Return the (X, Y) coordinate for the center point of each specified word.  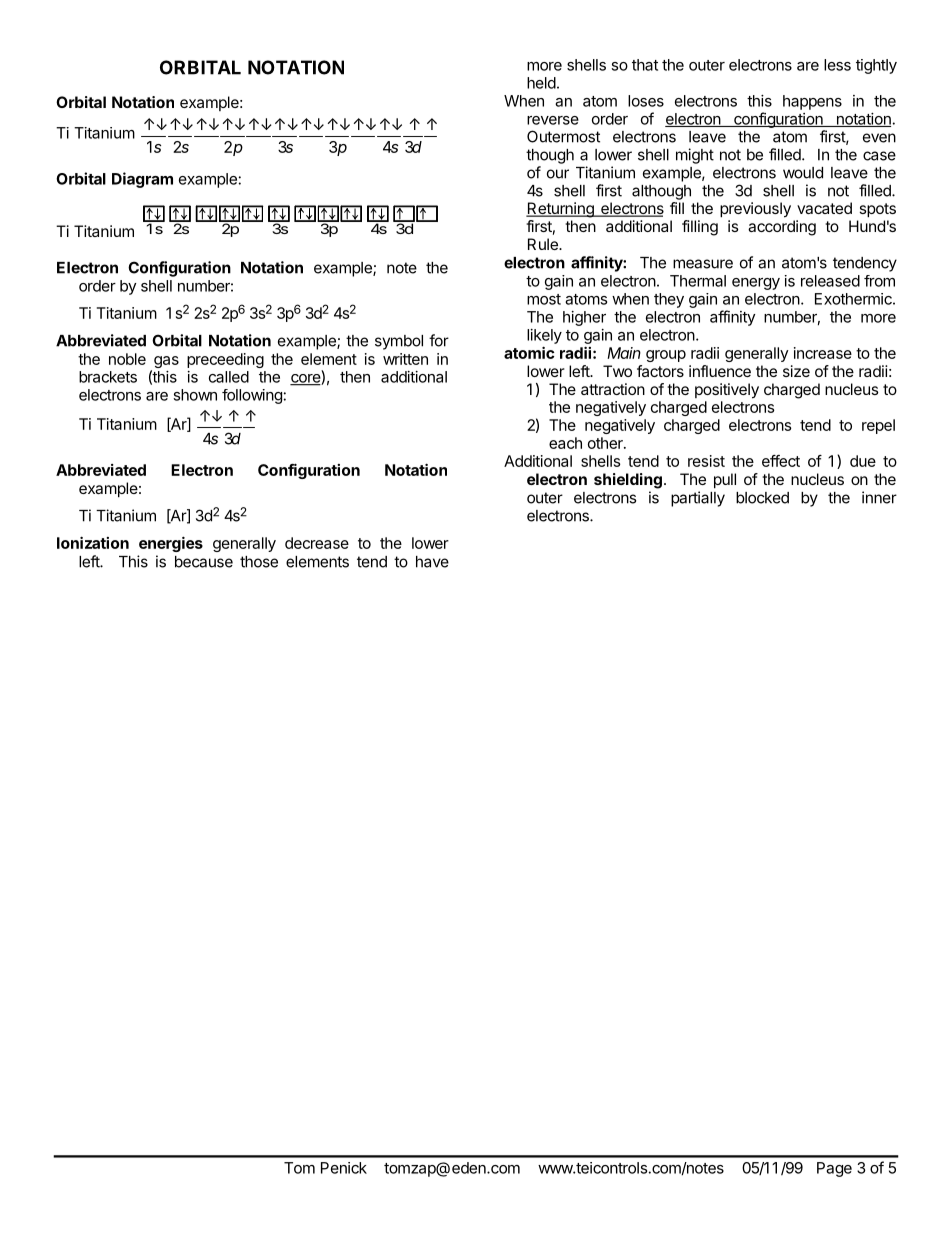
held (541, 83)
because (204, 562)
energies (171, 544)
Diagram (142, 180)
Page (834, 1169)
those (259, 562)
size (796, 371)
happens (812, 102)
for (439, 340)
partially (698, 499)
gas (166, 362)
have (432, 562)
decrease (317, 543)
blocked (762, 498)
